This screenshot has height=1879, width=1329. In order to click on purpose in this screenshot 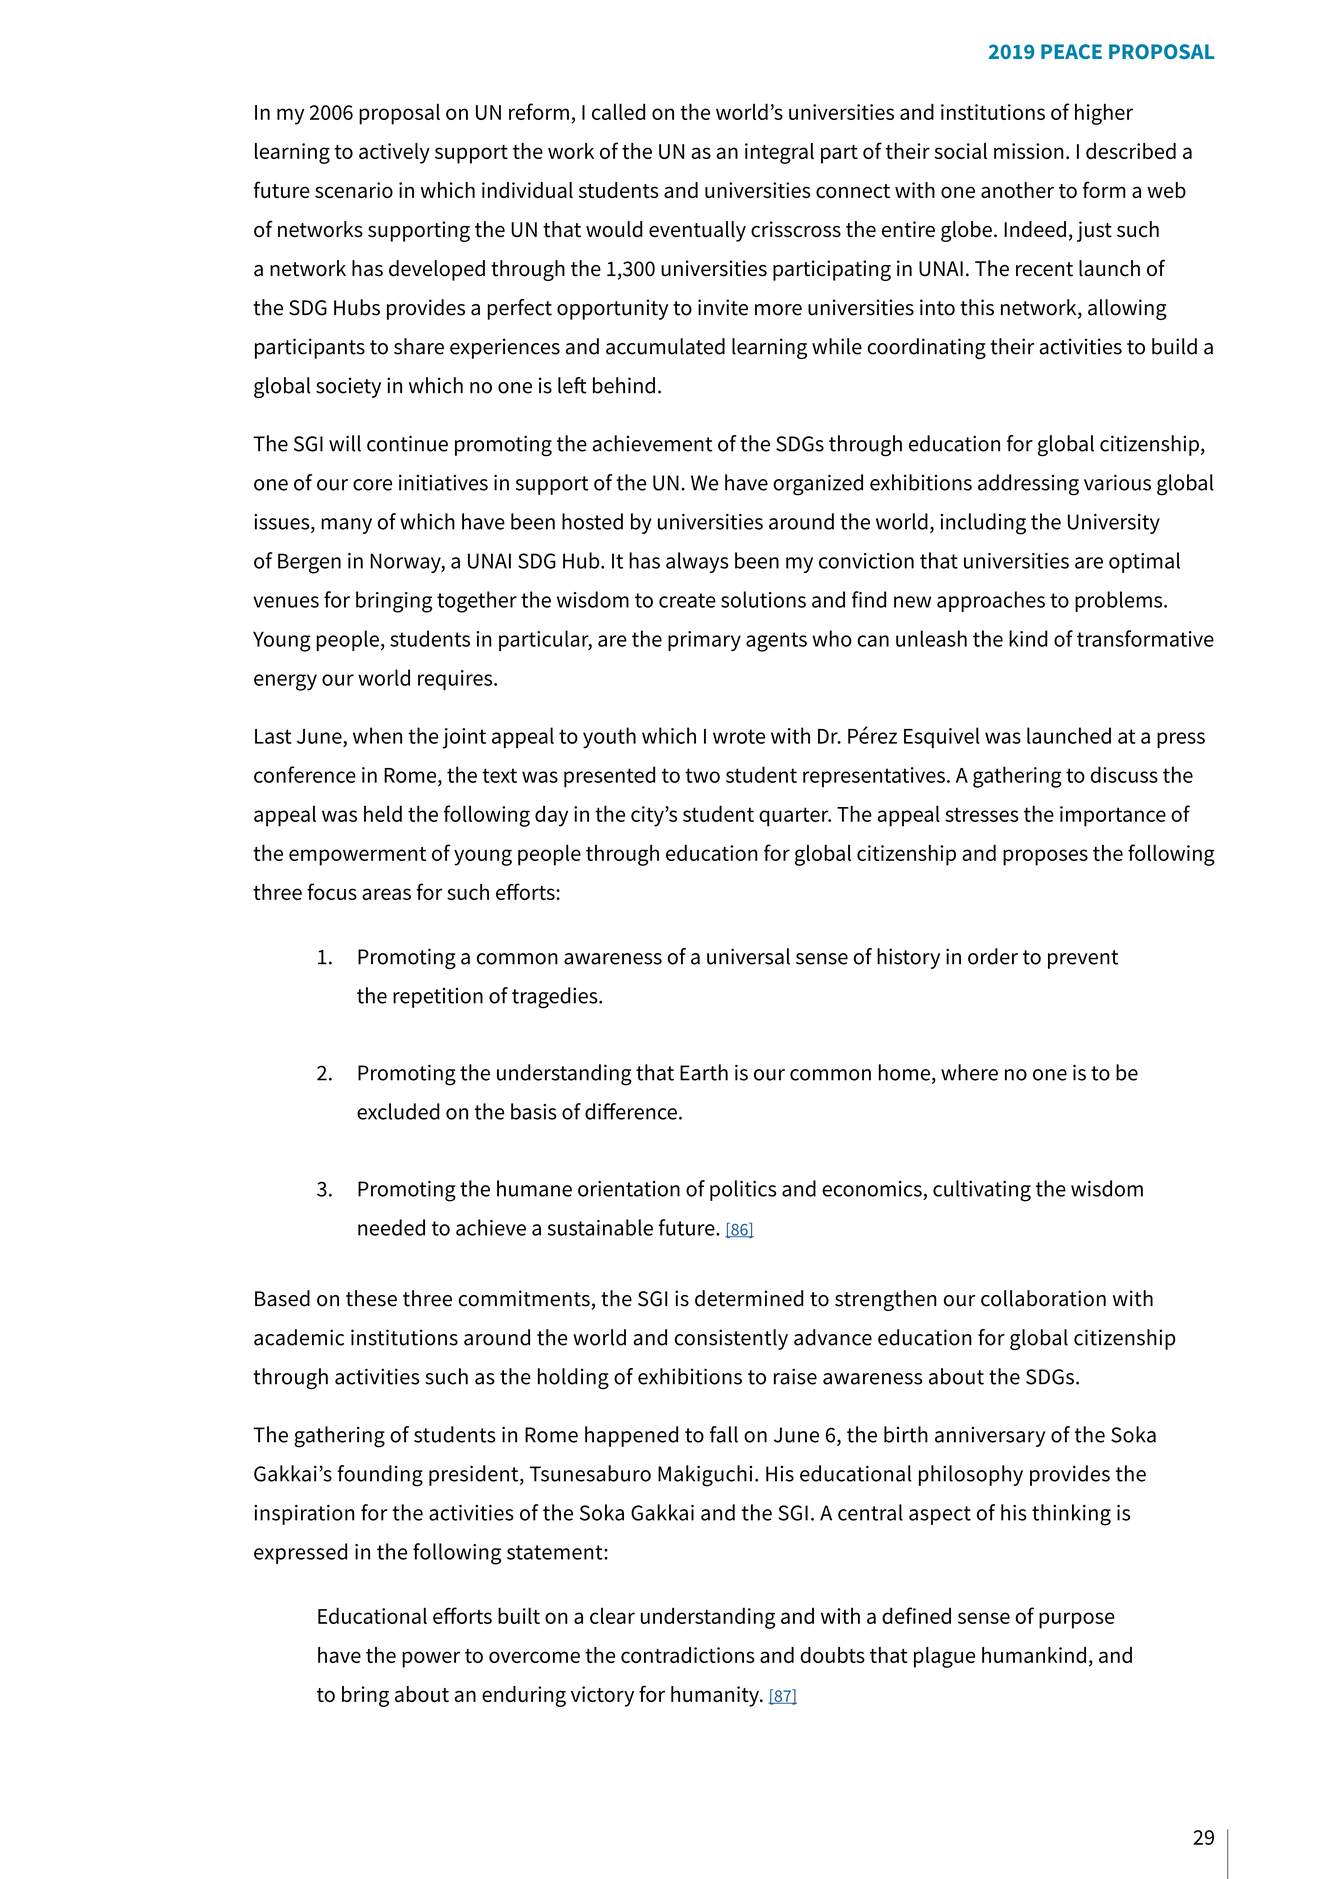, I will do `click(1077, 1620)`.
